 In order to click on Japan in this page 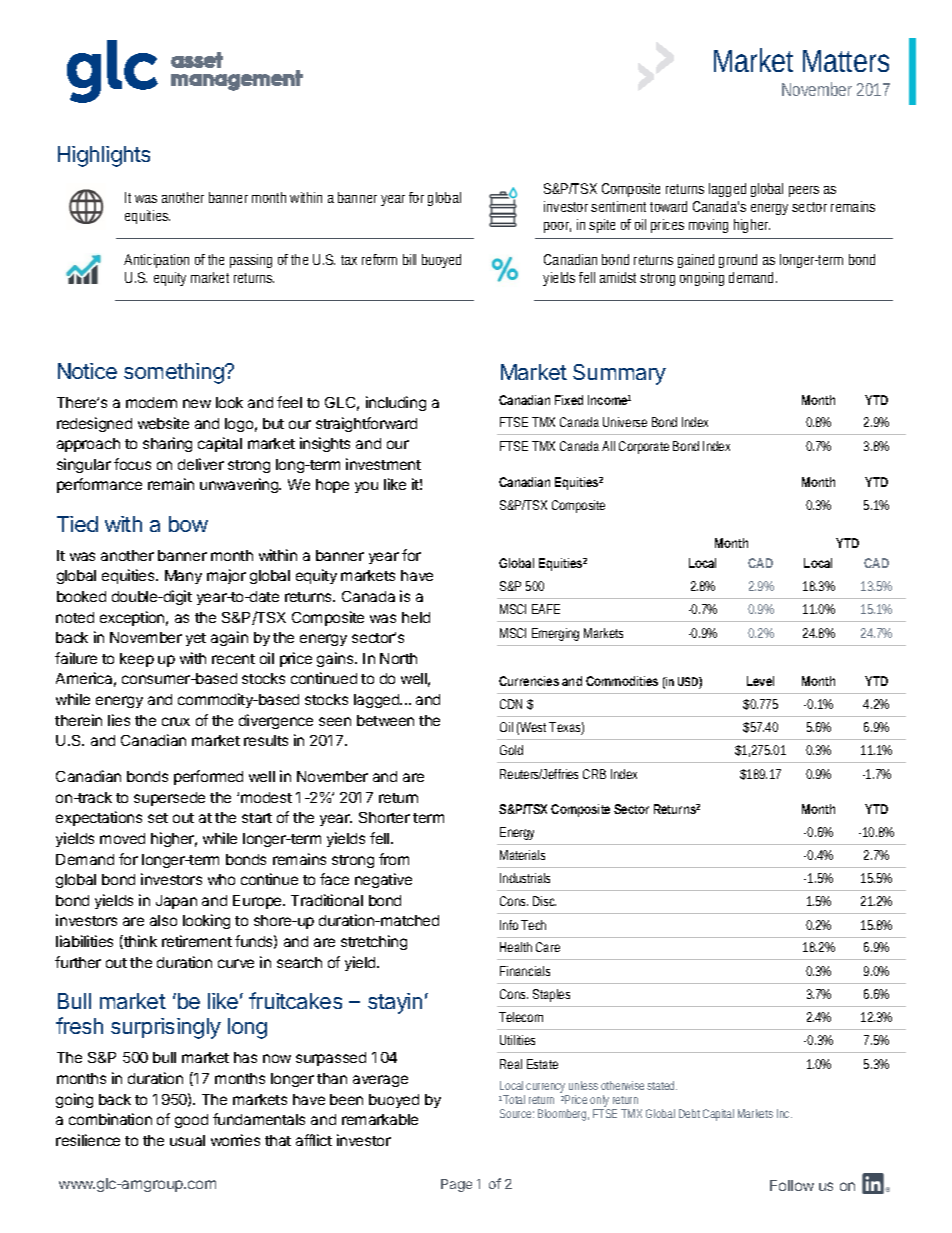, I will do `click(176, 902)`.
